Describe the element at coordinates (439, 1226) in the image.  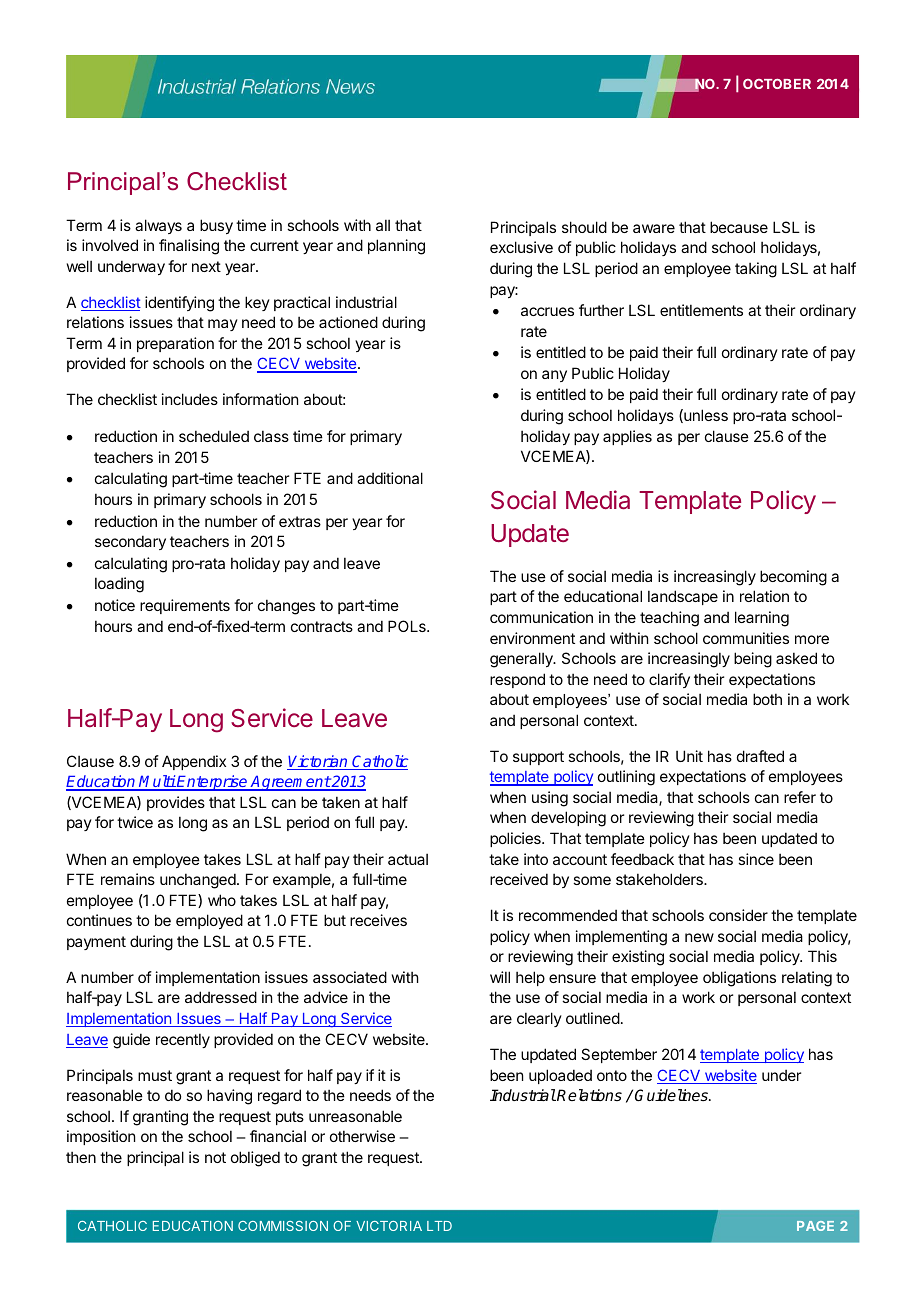
I see `LTD` at that location.
